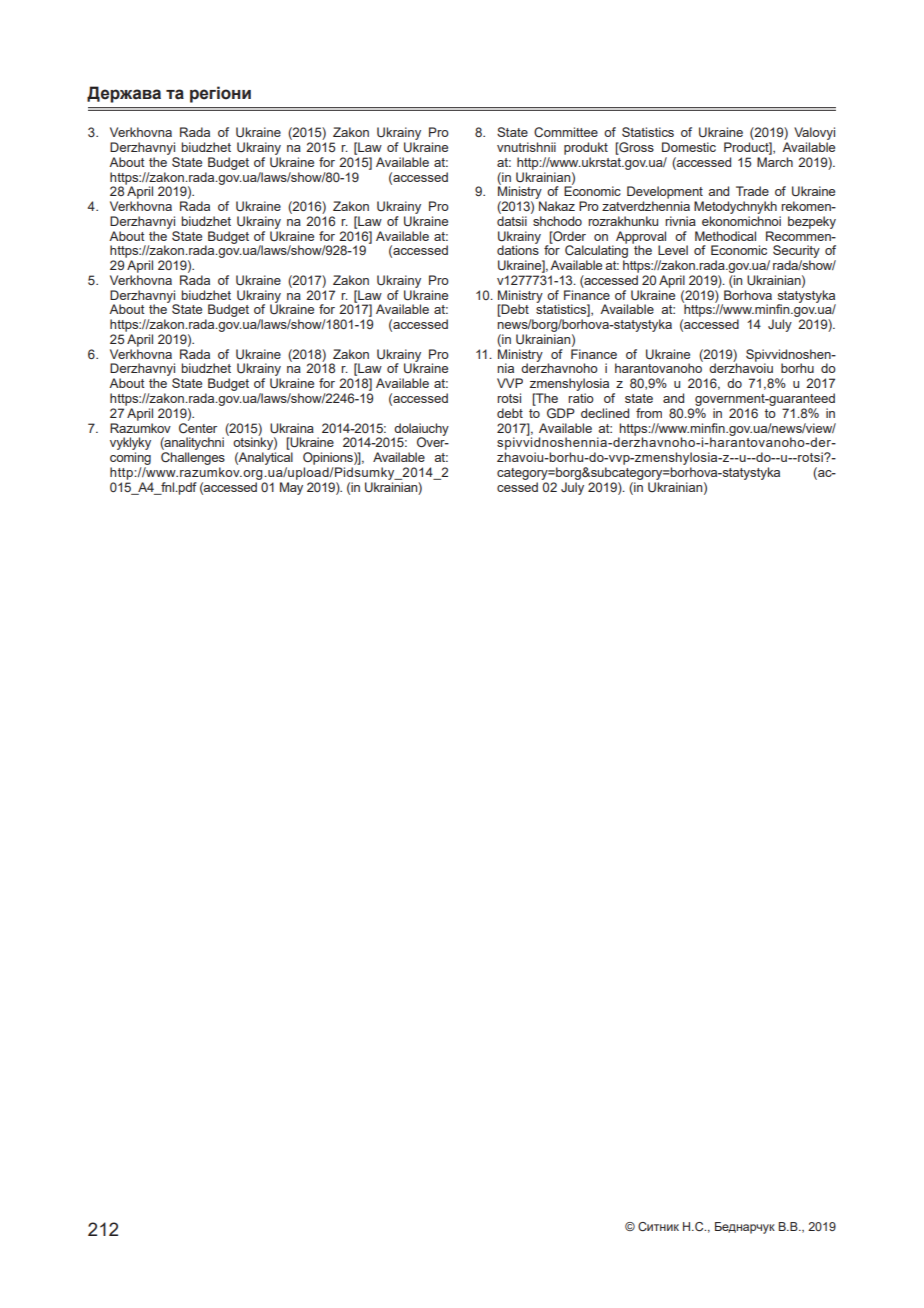  I want to click on ratio, so click(581, 398).
